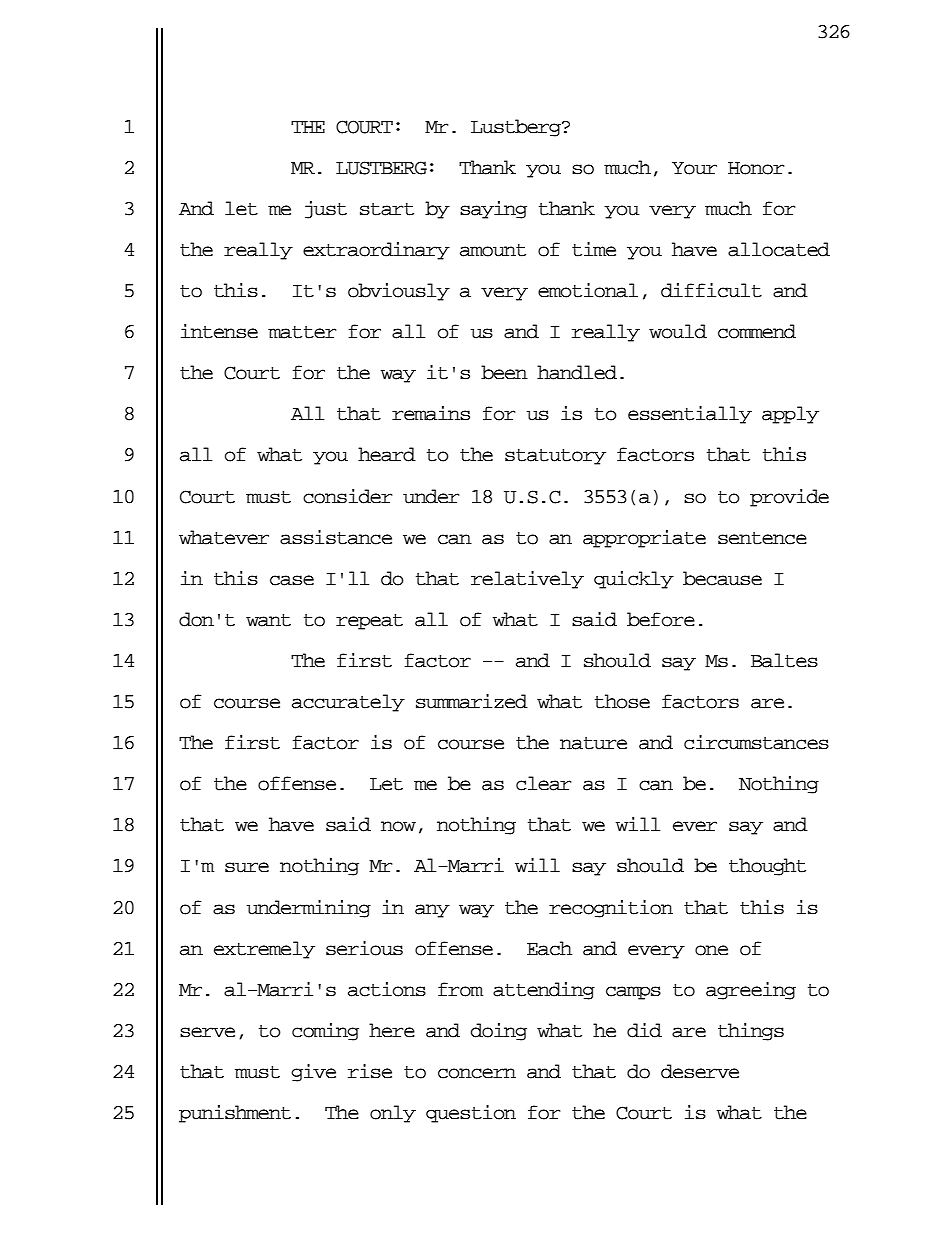  Describe the element at coordinates (313, 1073) in the page. I see `give` at that location.
